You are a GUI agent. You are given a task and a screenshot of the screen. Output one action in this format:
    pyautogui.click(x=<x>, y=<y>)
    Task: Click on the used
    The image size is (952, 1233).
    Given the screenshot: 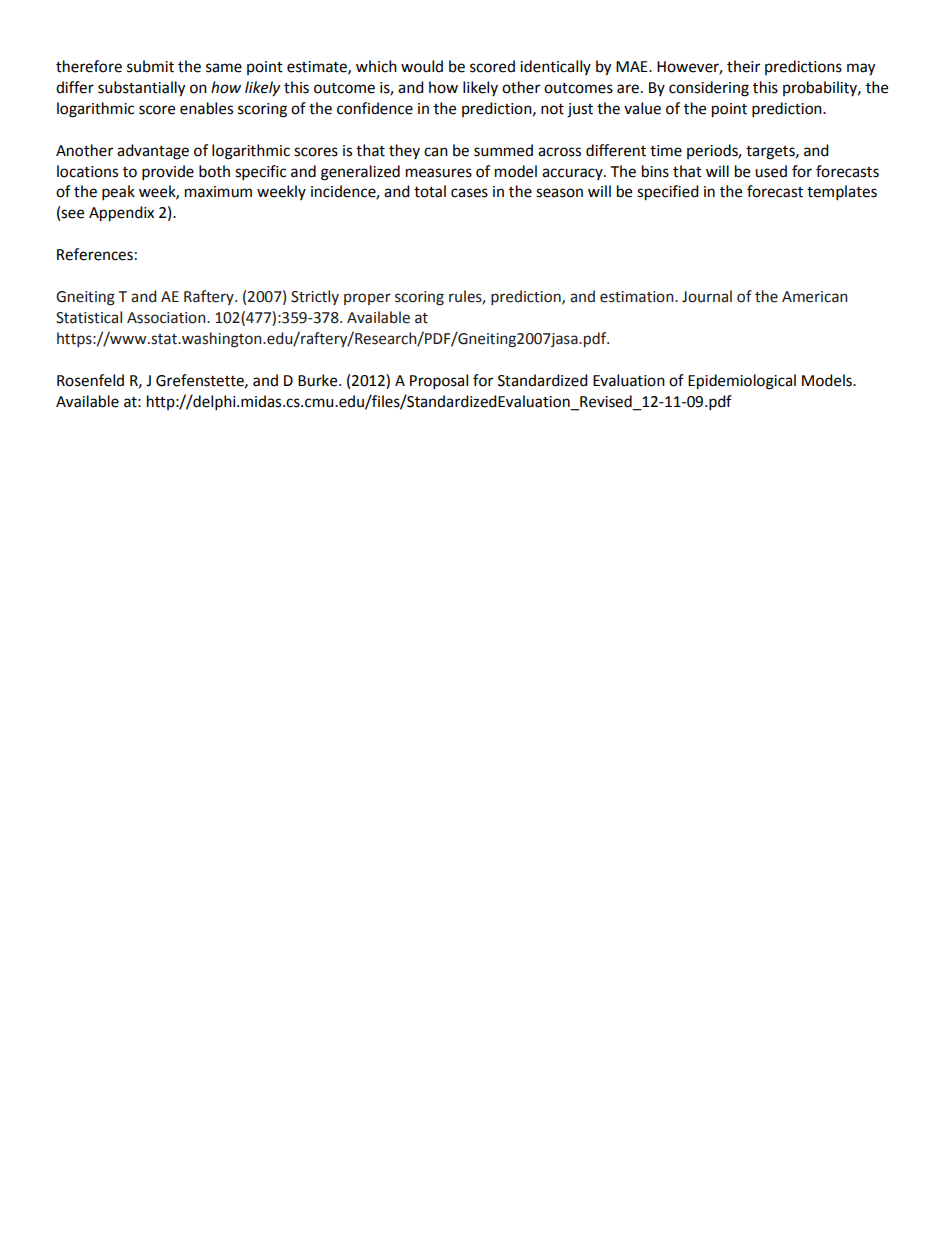 What is the action you would take?
    pyautogui.click(x=771, y=171)
